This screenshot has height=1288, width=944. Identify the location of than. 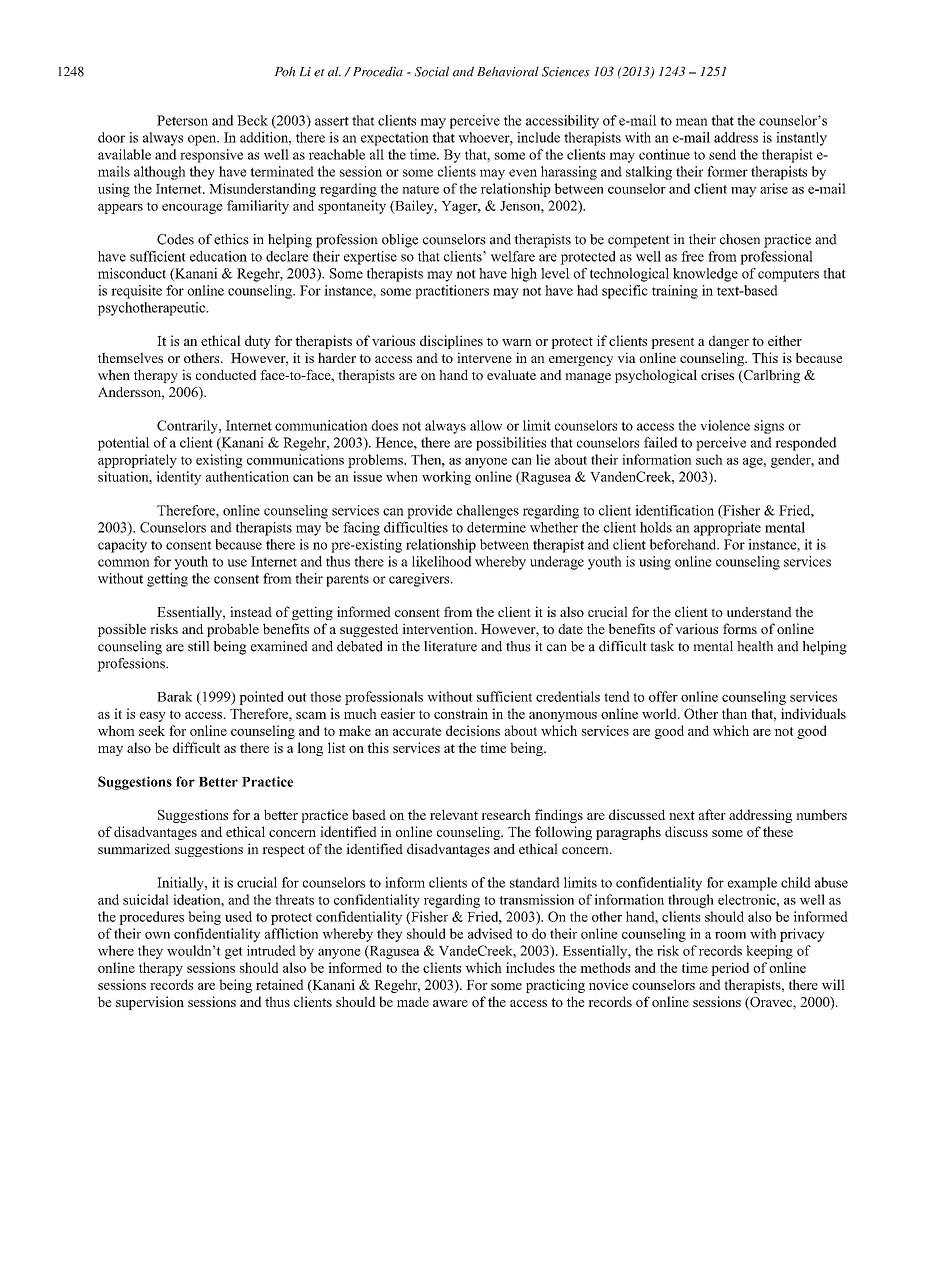
(734, 713).
